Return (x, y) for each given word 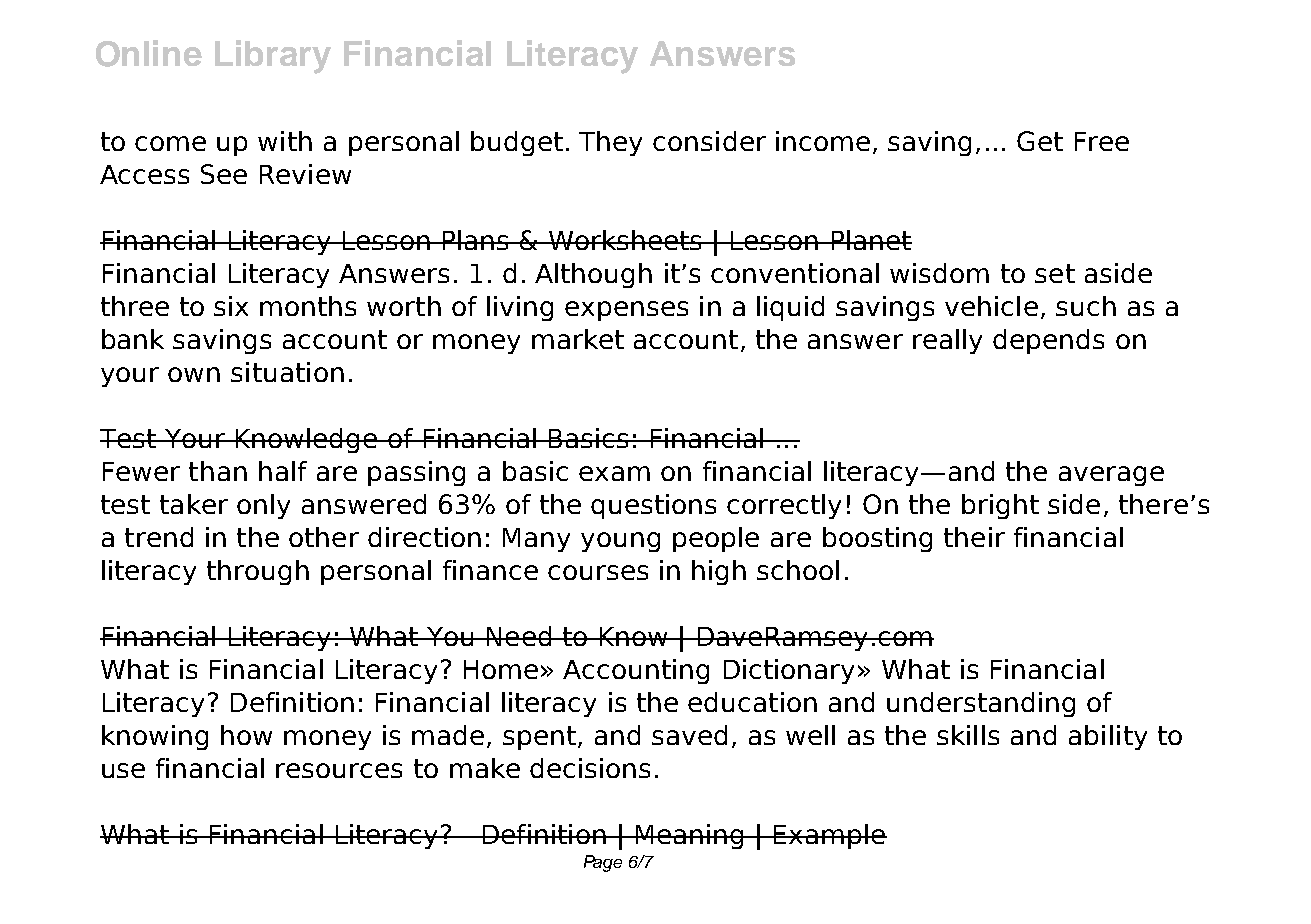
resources (339, 770)
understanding (981, 704)
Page (603, 863)
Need (519, 636)
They (610, 143)
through (258, 572)
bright (1000, 506)
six (231, 306)
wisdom (939, 273)
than (218, 471)
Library (273, 57)
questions (653, 506)
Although (593, 275)
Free (1102, 141)
